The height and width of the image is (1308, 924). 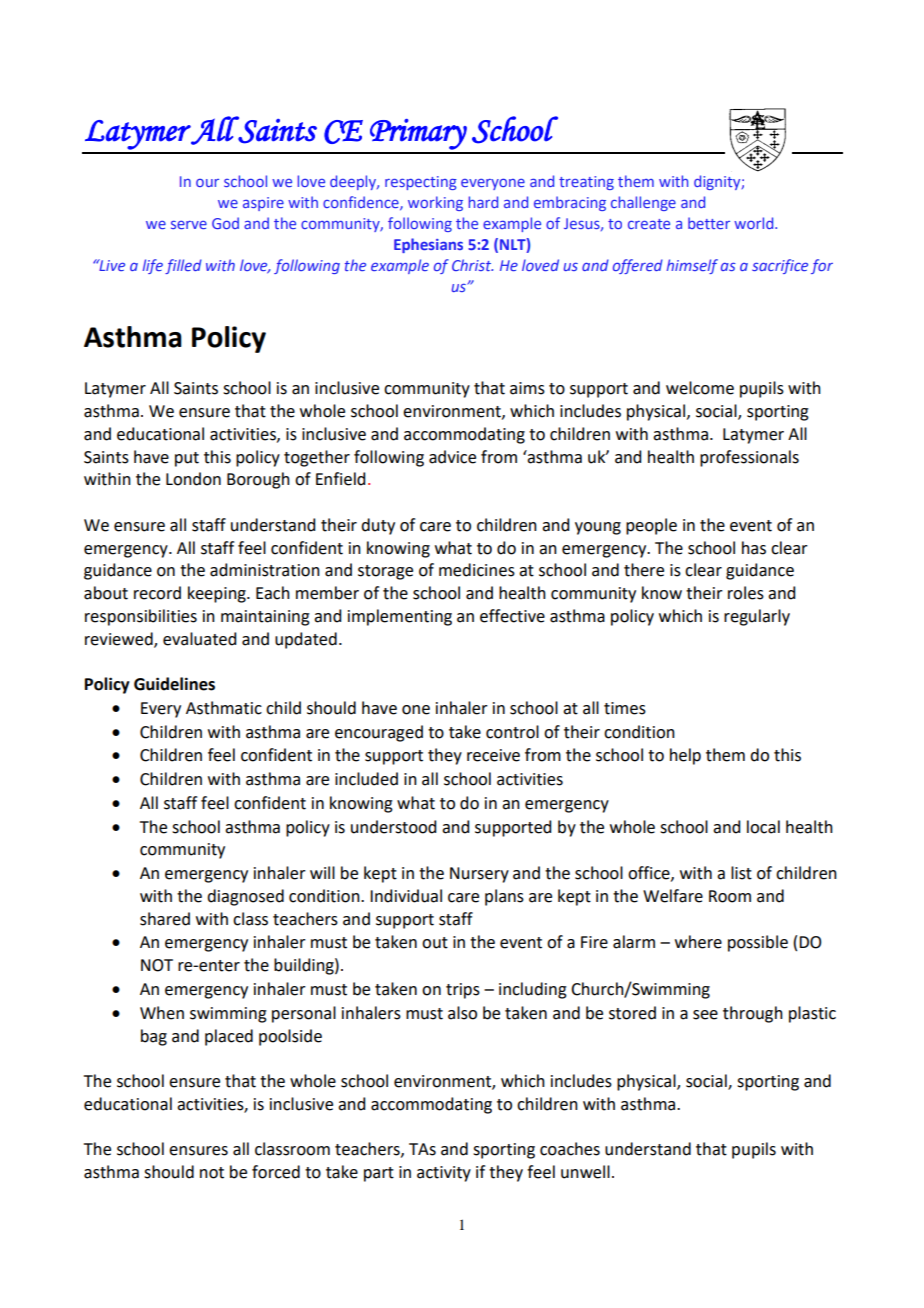 I want to click on serve, so click(x=189, y=224).
